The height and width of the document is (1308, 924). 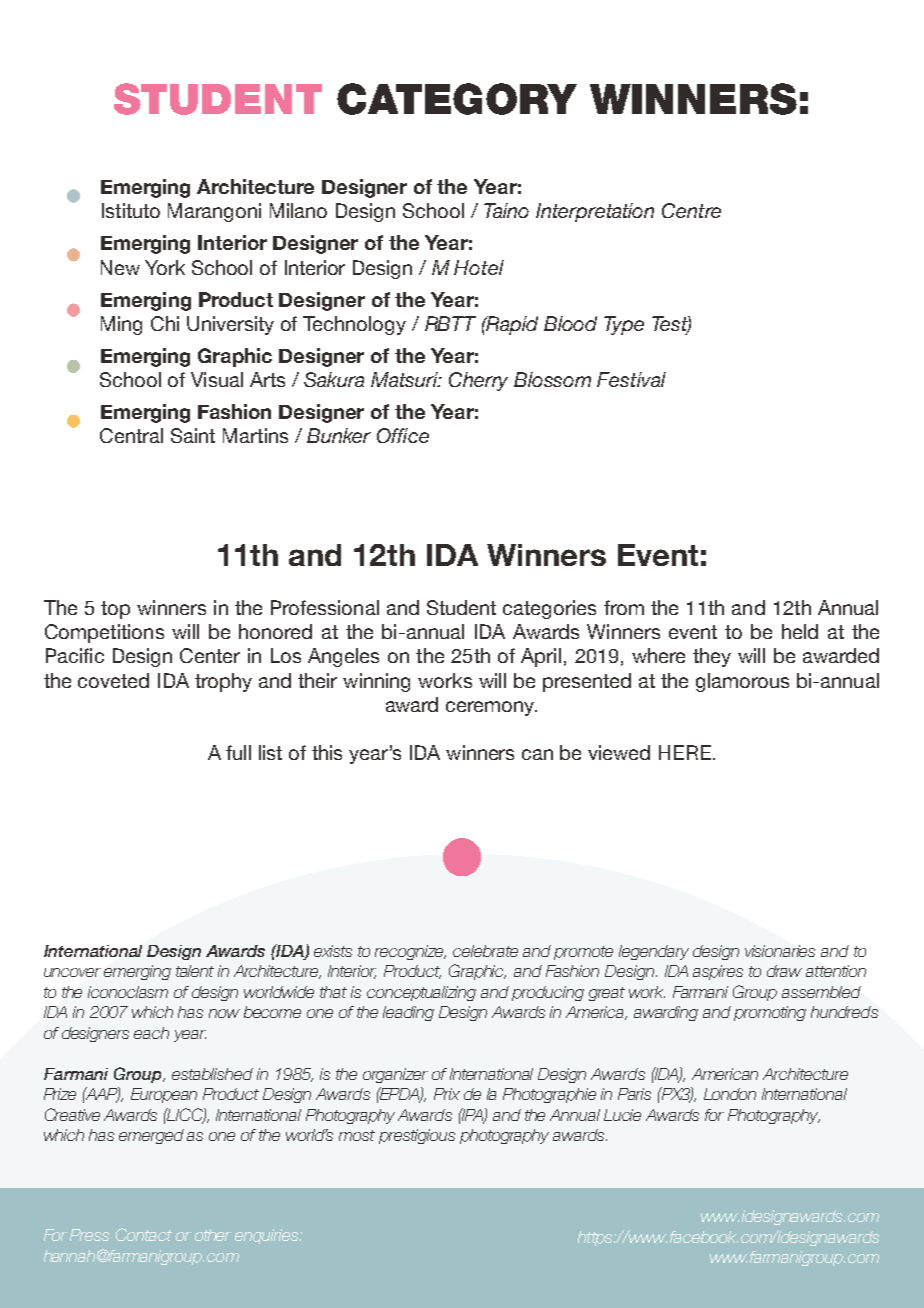 What do you see at coordinates (298, 210) in the document?
I see `Milano` at bounding box center [298, 210].
